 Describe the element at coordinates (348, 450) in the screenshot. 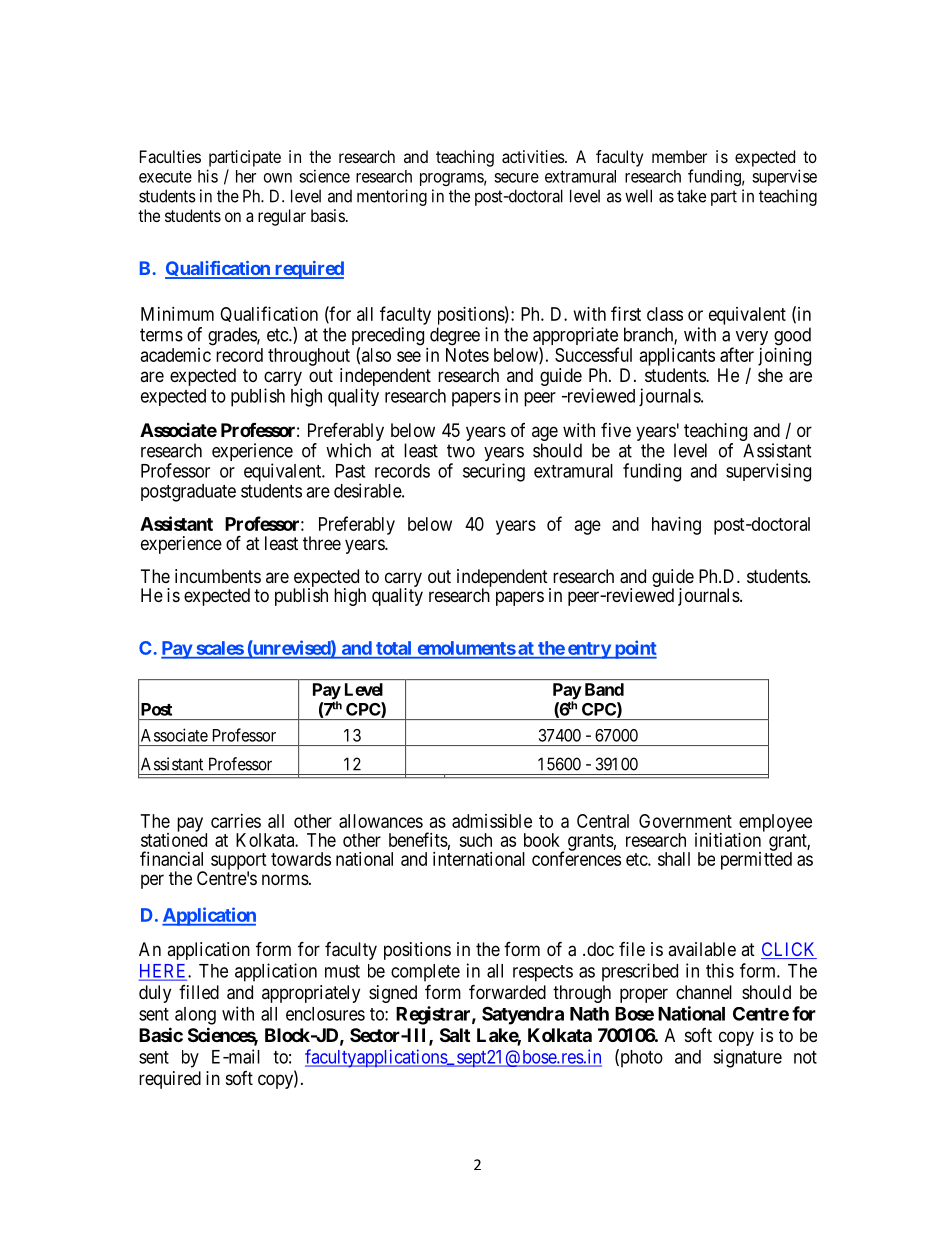

I see `which` at that location.
